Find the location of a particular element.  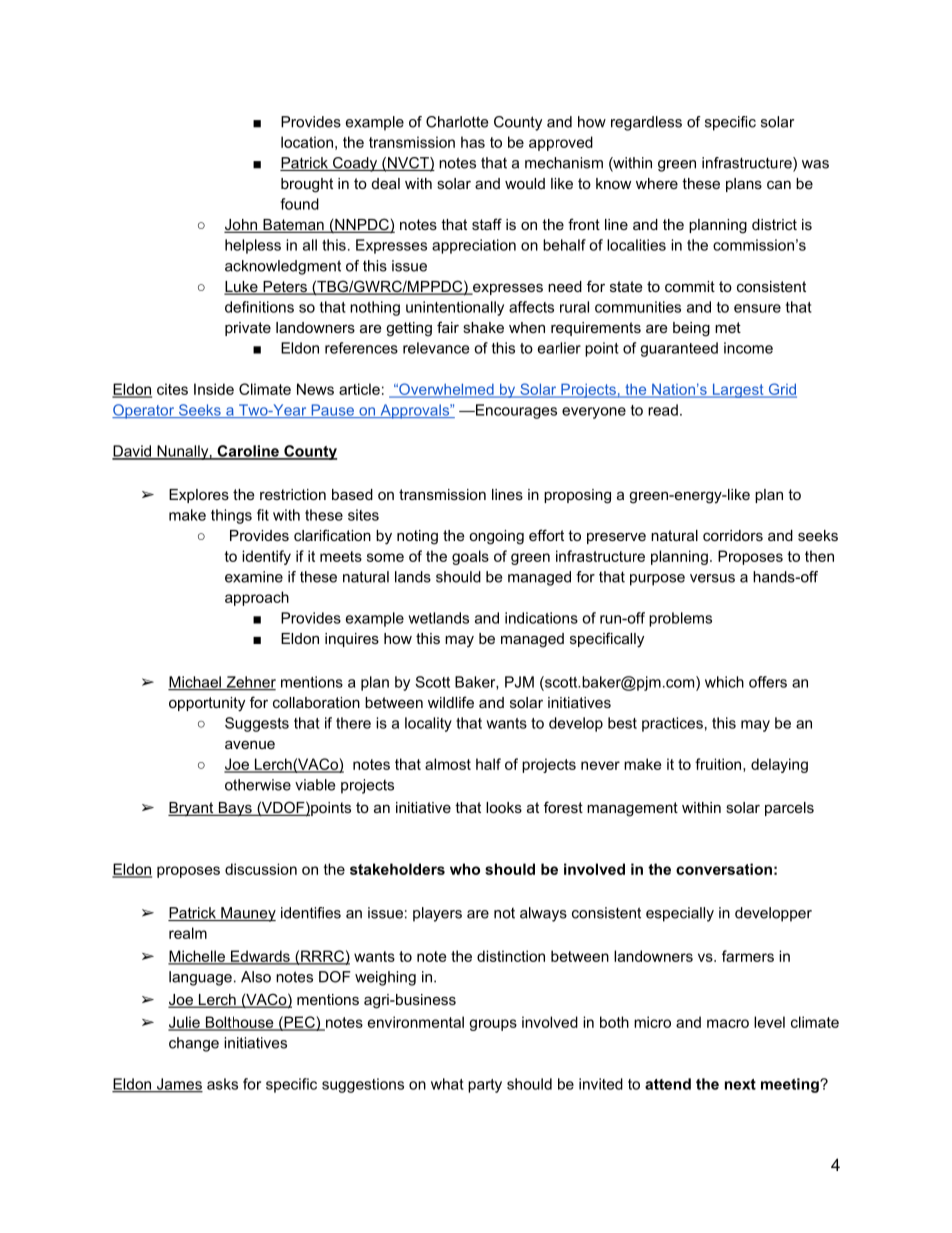

change is located at coordinates (194, 1044).
